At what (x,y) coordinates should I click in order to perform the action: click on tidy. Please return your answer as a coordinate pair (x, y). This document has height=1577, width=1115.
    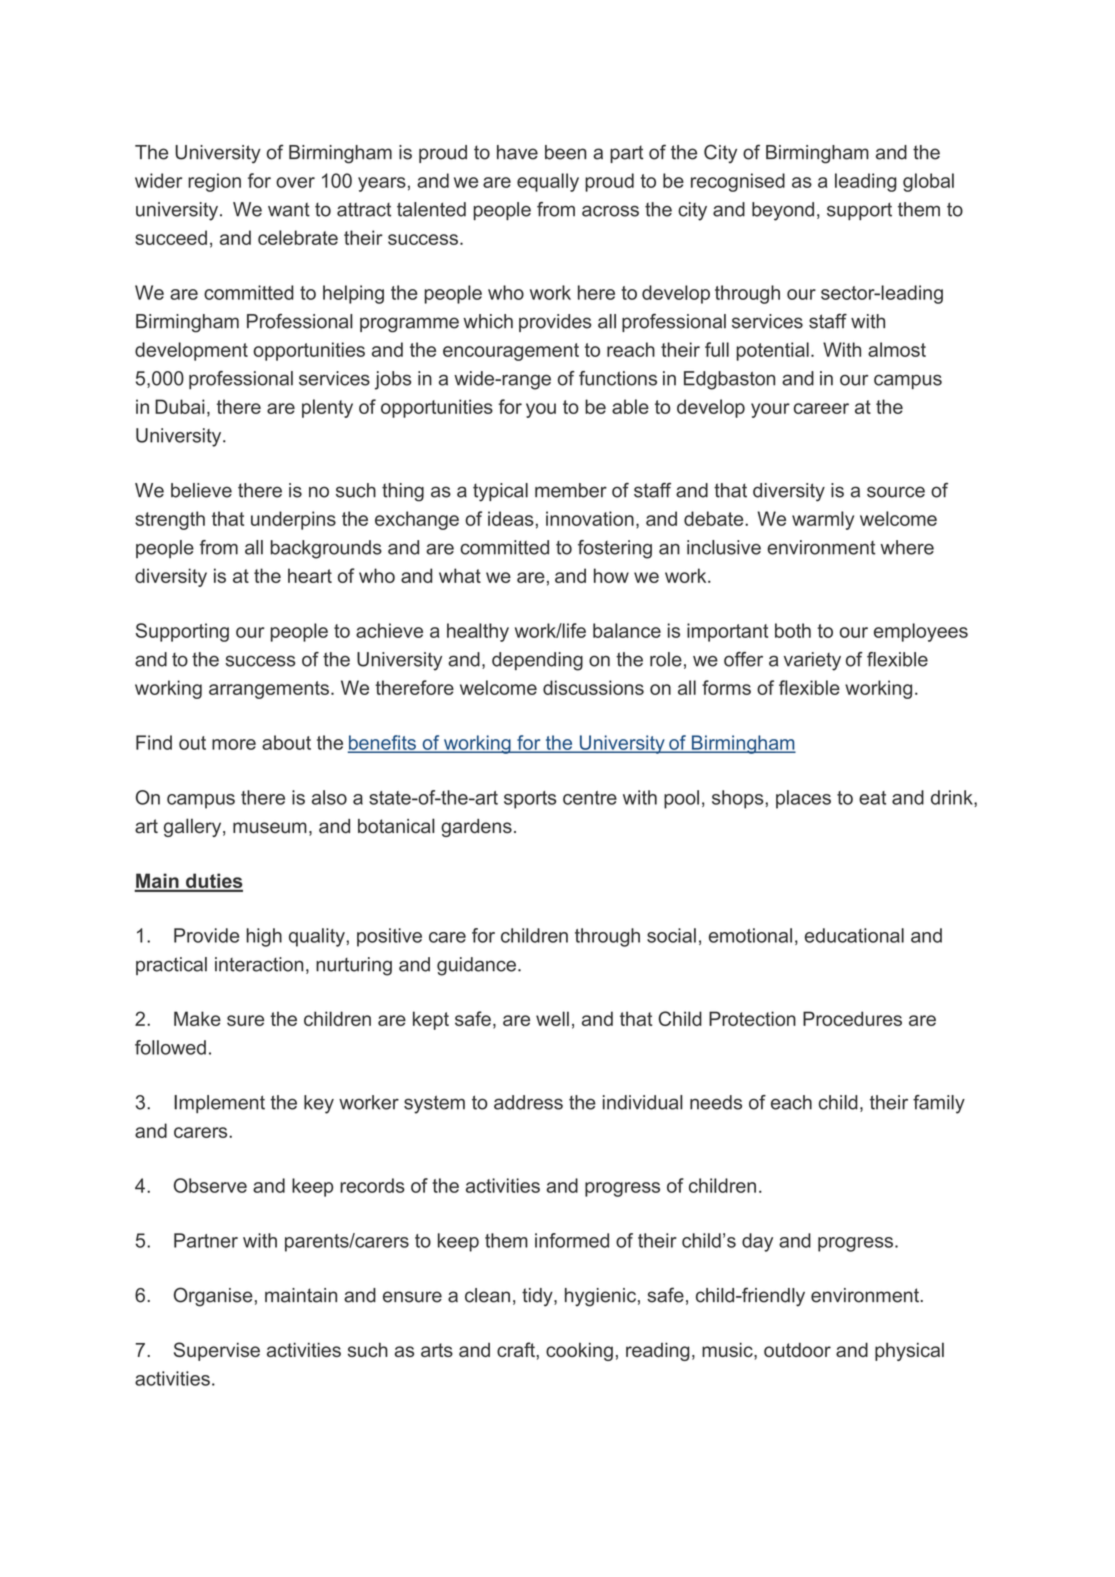
    Looking at the image, I should click on (538, 1297).
